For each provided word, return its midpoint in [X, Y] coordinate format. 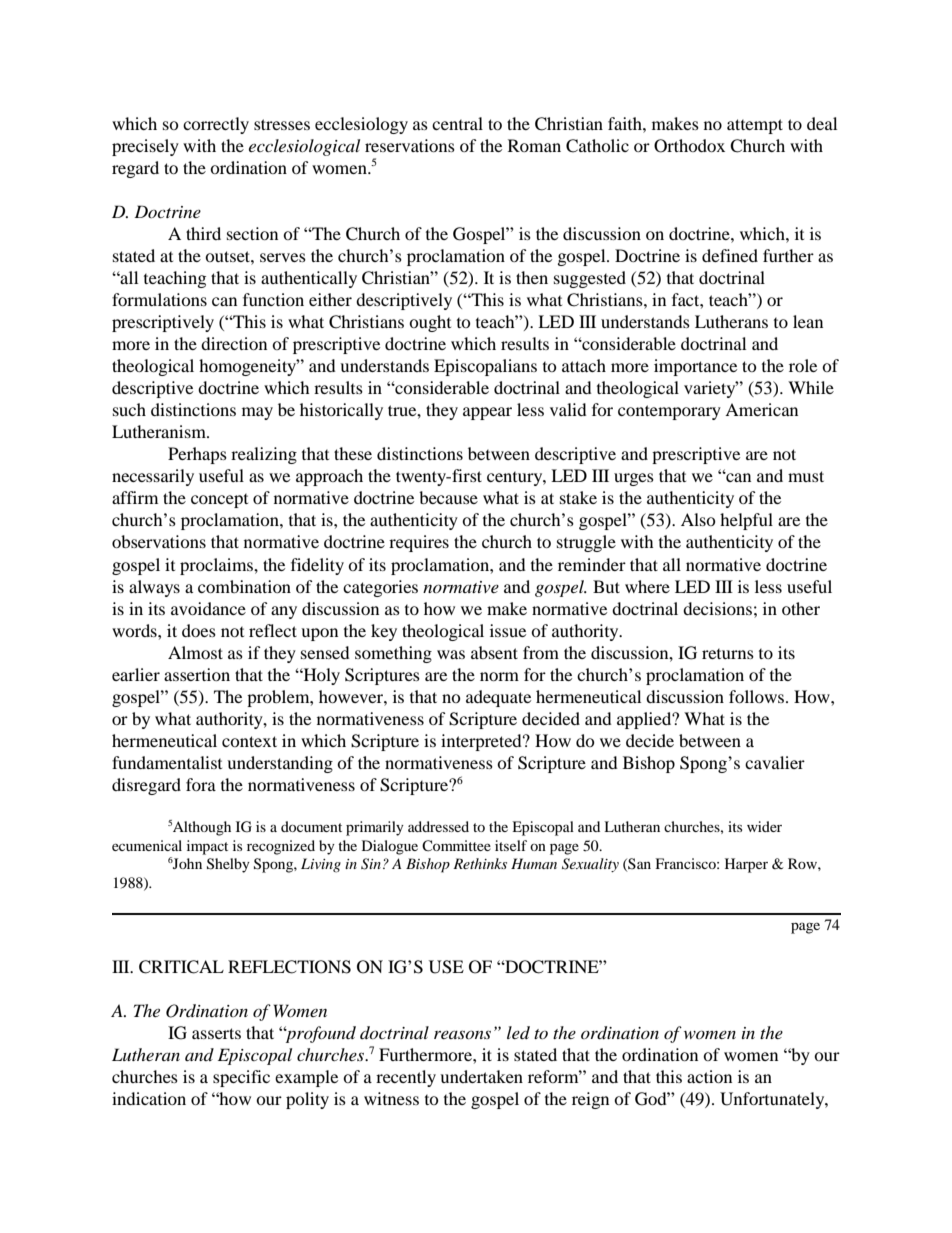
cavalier [775, 762]
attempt [755, 126]
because [448, 497]
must [806, 476]
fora [201, 784]
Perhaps [197, 455]
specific [241, 1078]
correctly [216, 125]
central [457, 123]
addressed [438, 826]
